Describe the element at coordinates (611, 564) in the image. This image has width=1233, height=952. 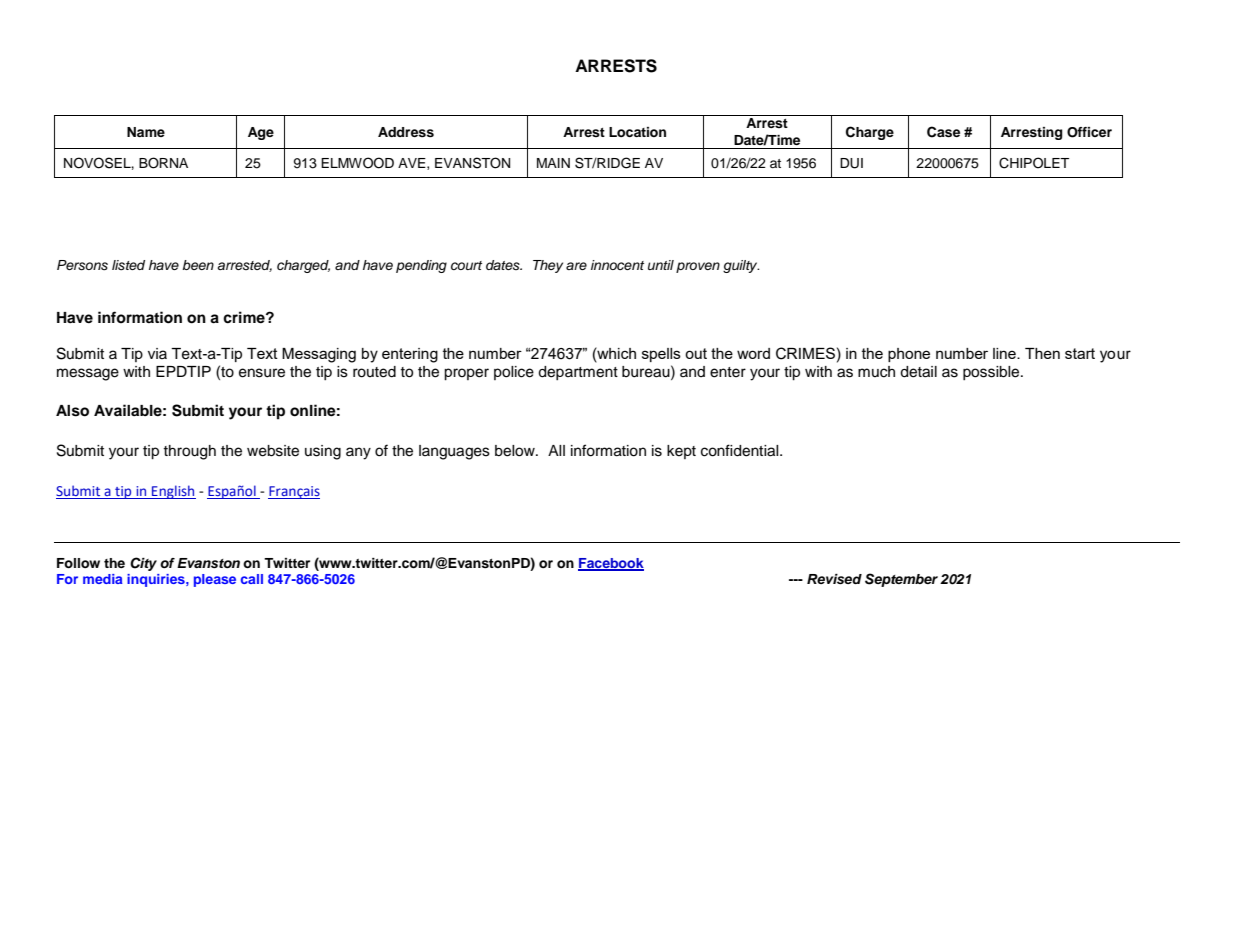
I see `Facebook` at that location.
